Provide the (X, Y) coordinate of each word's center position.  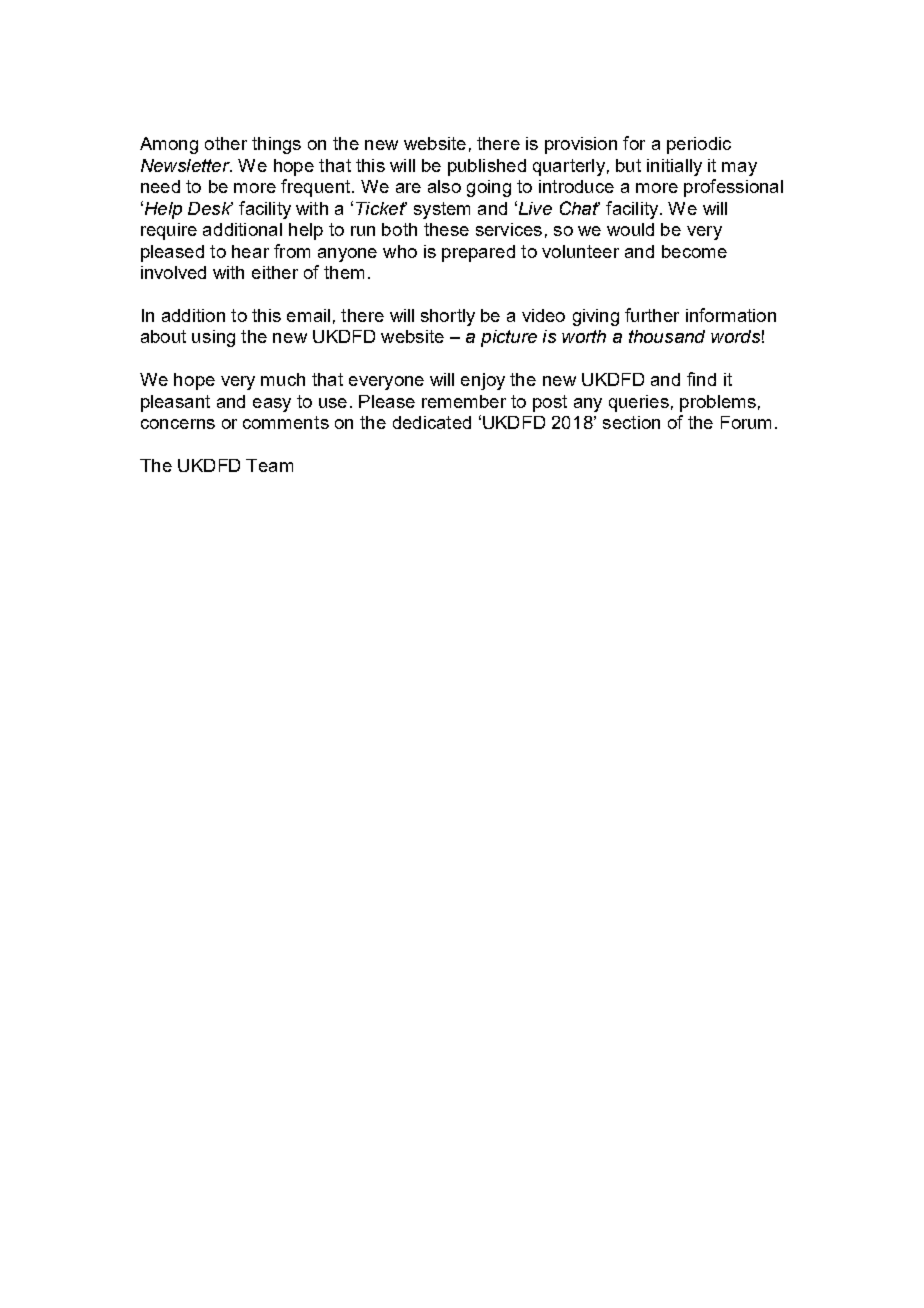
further (652, 315)
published (487, 167)
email (308, 315)
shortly (448, 317)
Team (269, 465)
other (226, 143)
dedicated (432, 422)
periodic (699, 145)
